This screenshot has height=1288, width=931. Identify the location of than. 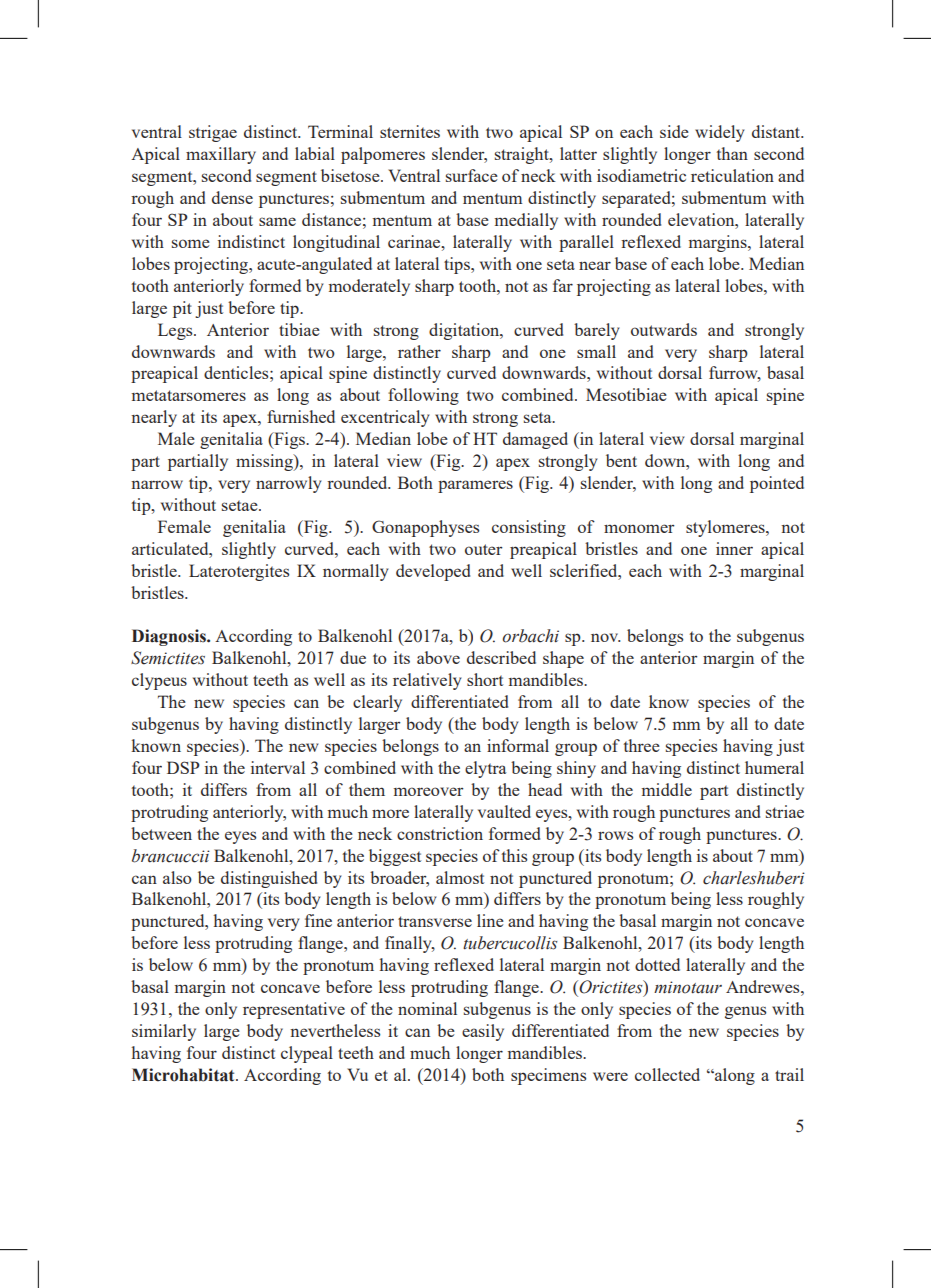
(732, 153).
